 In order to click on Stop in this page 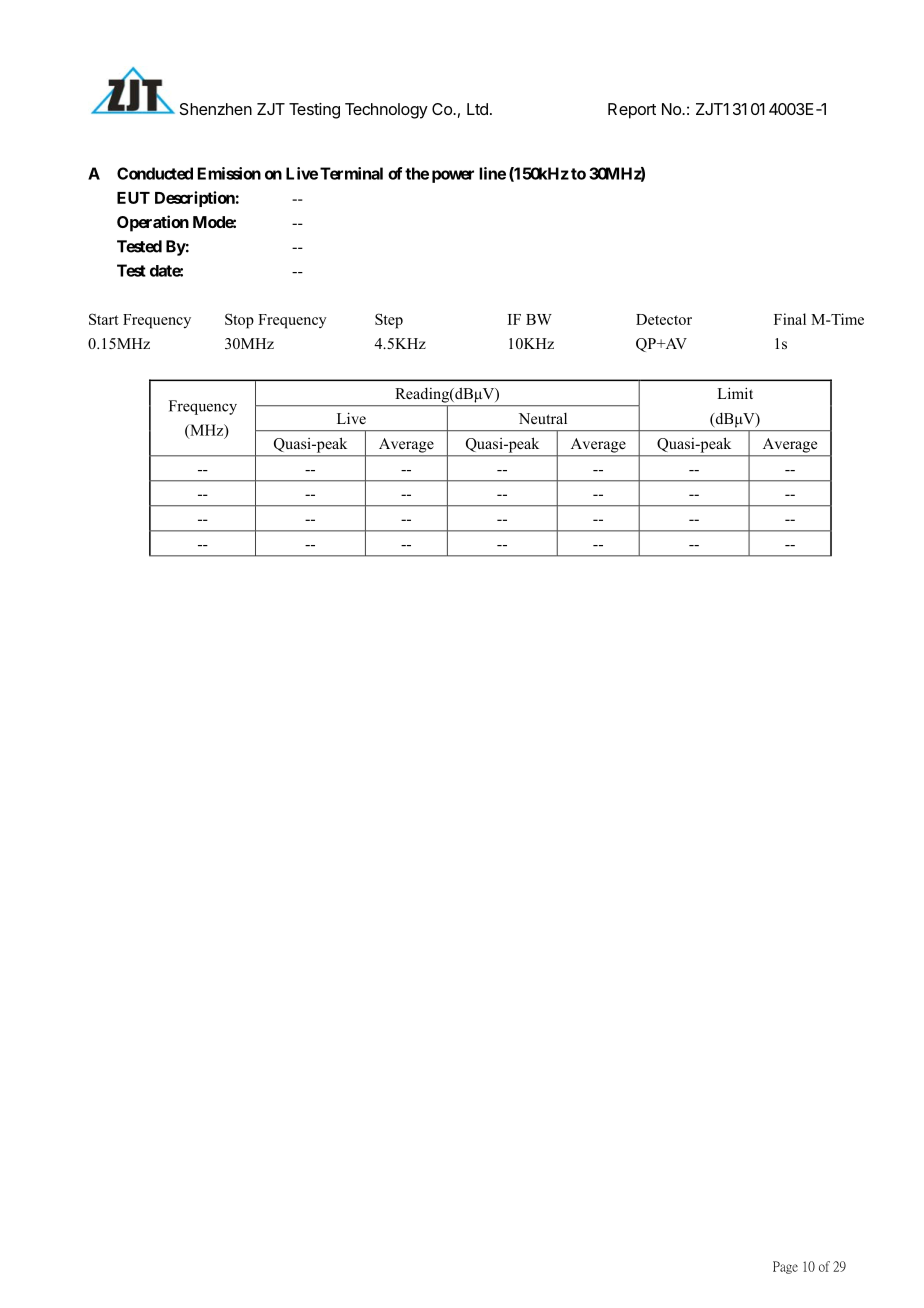, I will do `click(239, 321)`.
